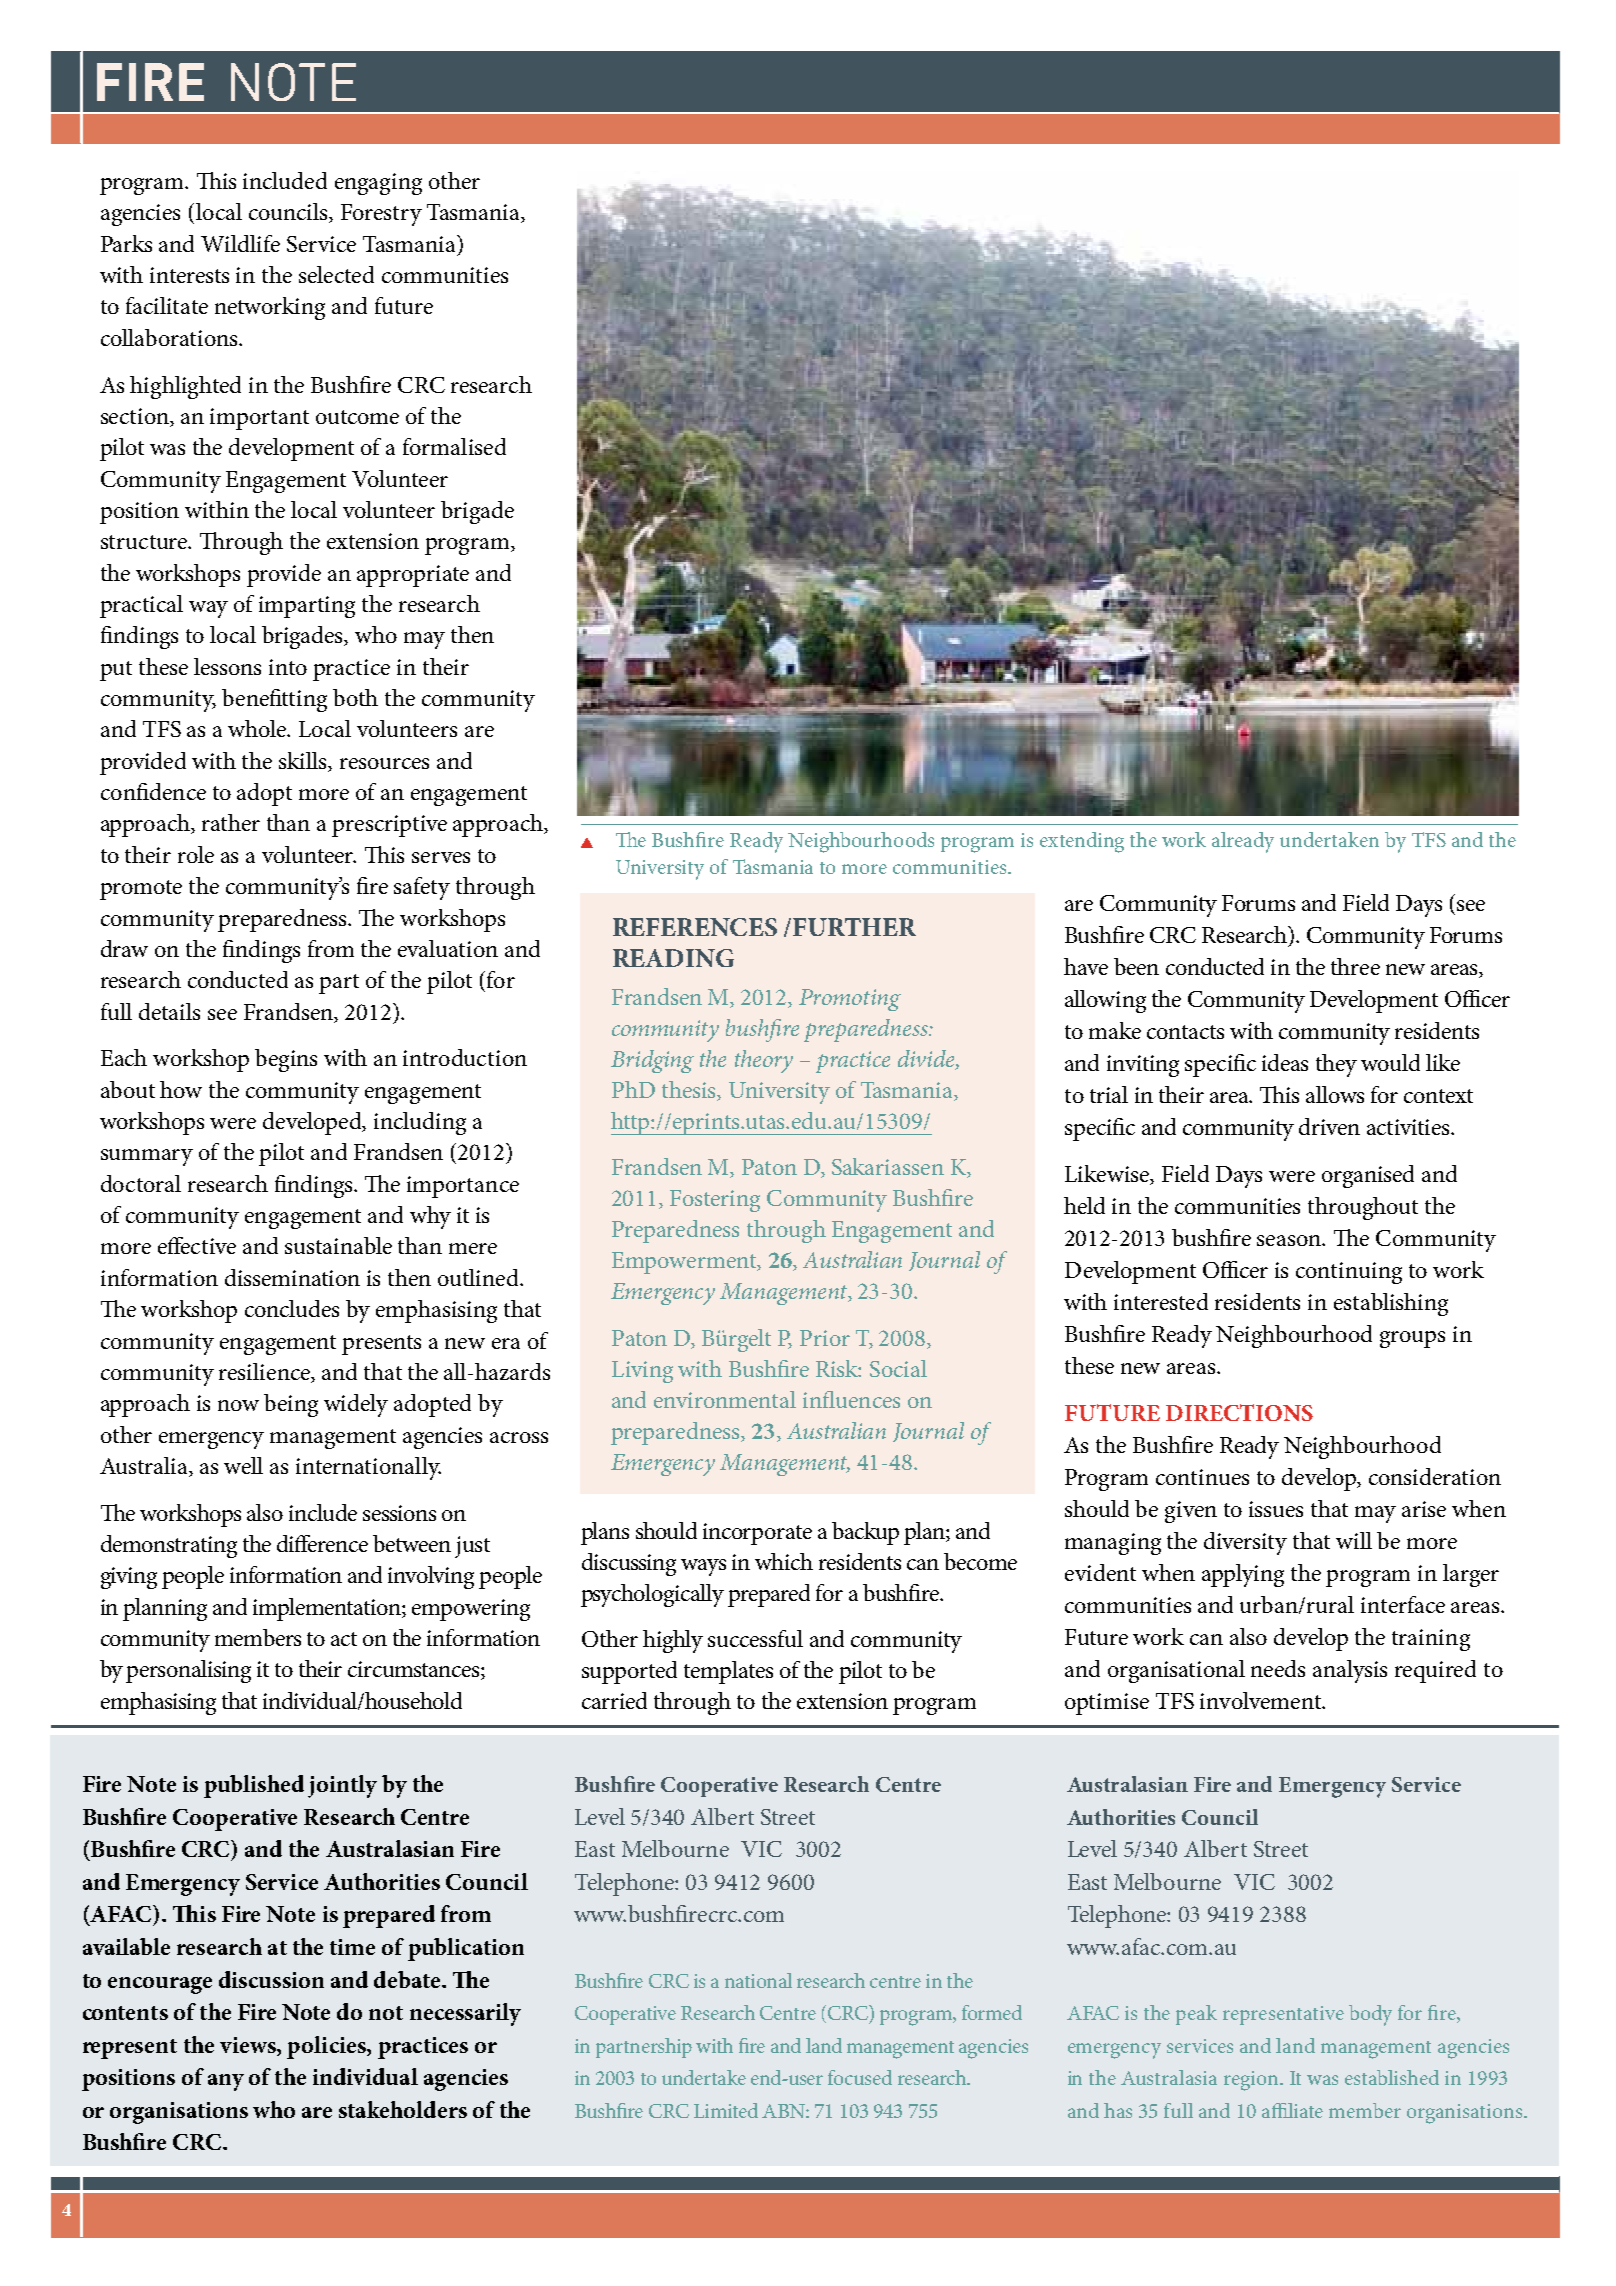 The height and width of the screenshot is (2286, 1616). I want to click on region, so click(1252, 2081).
